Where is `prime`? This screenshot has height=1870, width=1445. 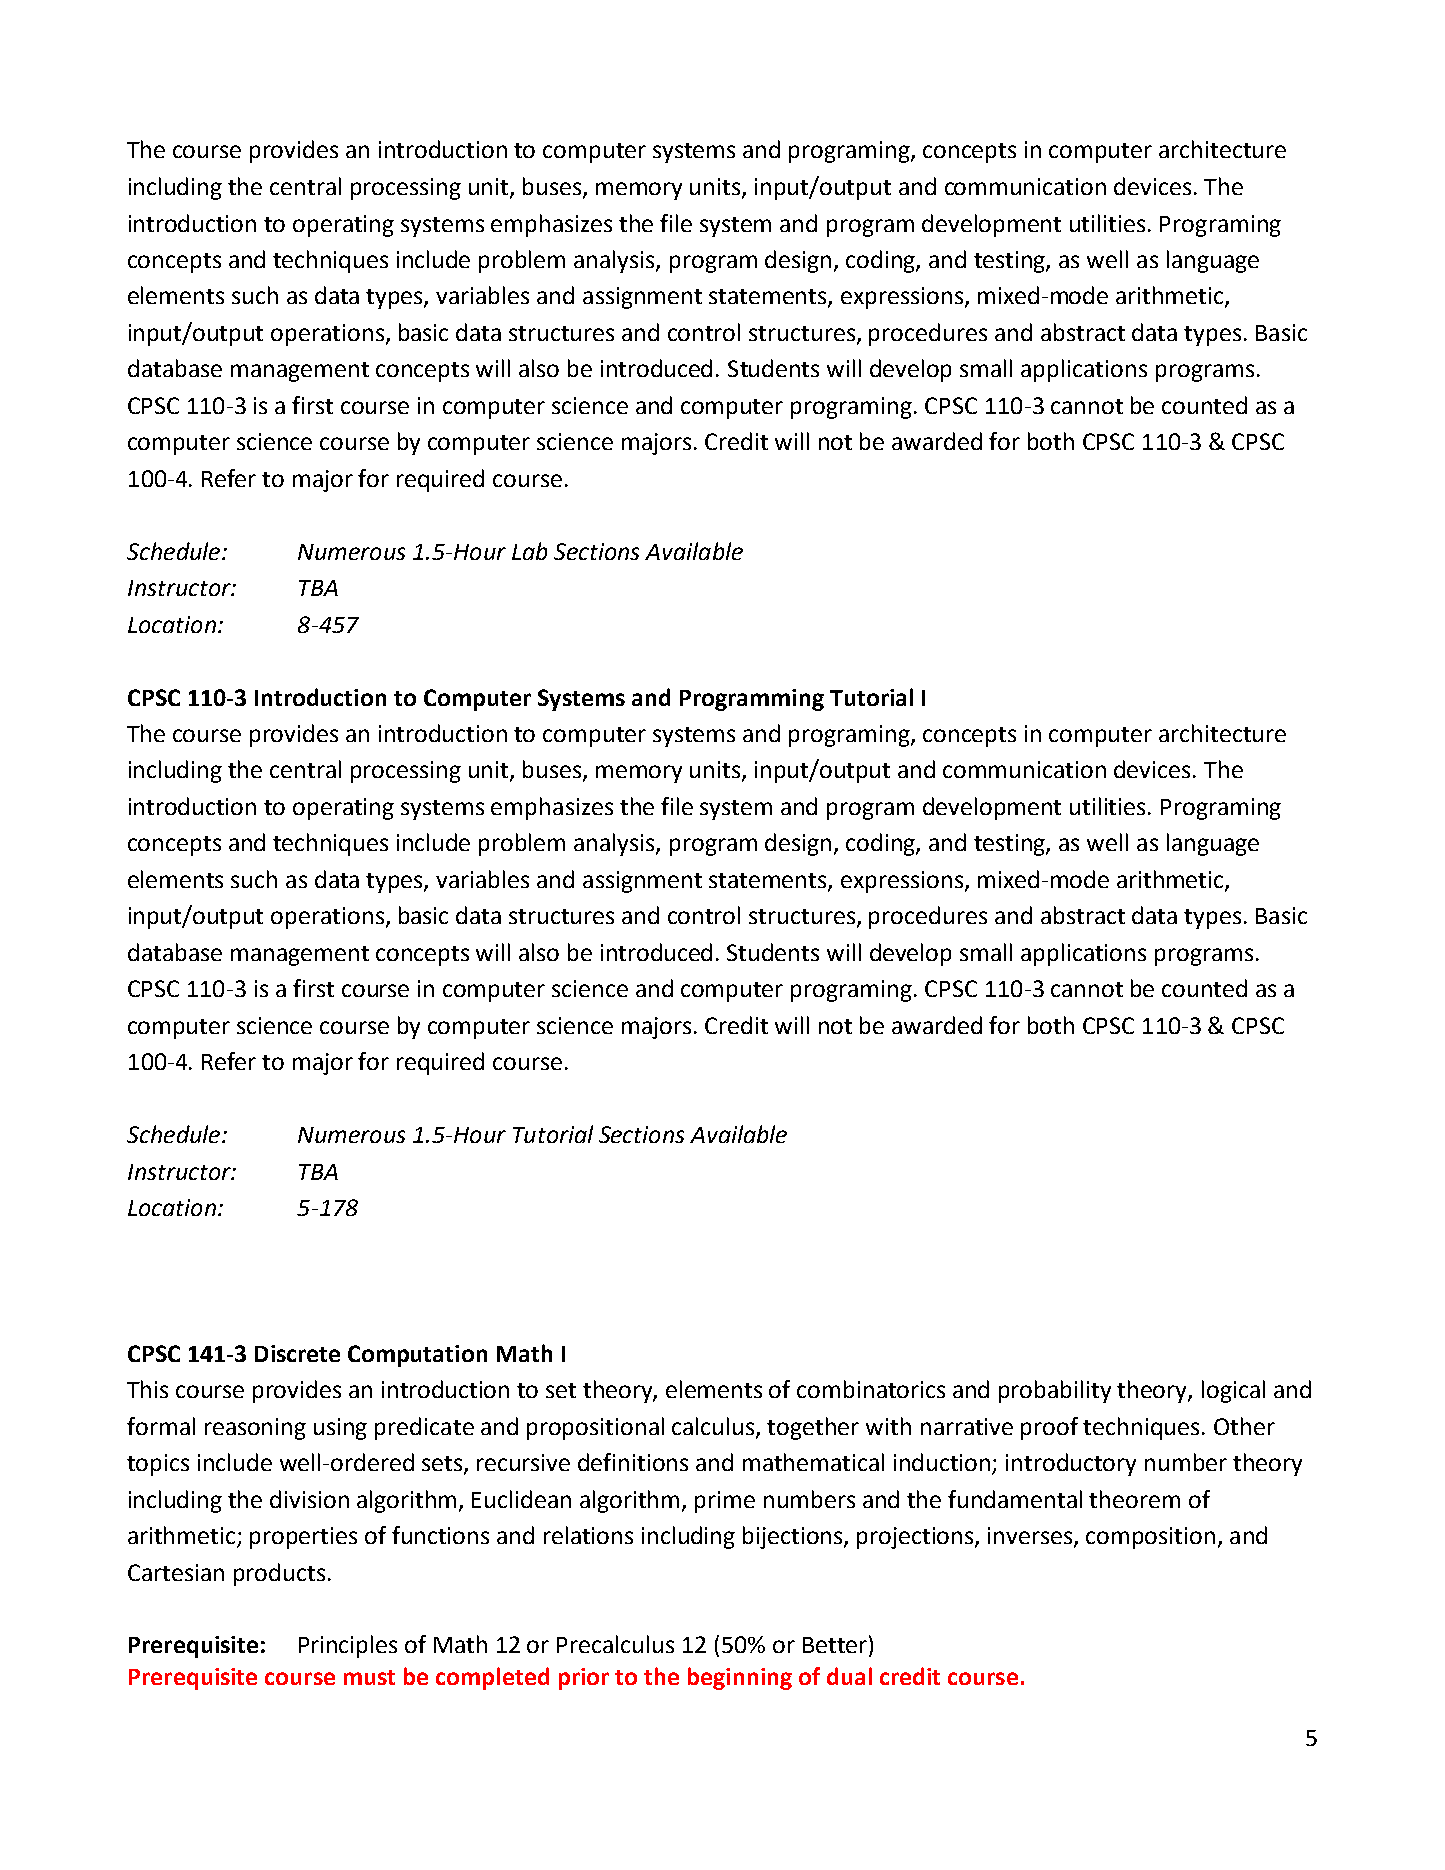 prime is located at coordinates (725, 1502).
